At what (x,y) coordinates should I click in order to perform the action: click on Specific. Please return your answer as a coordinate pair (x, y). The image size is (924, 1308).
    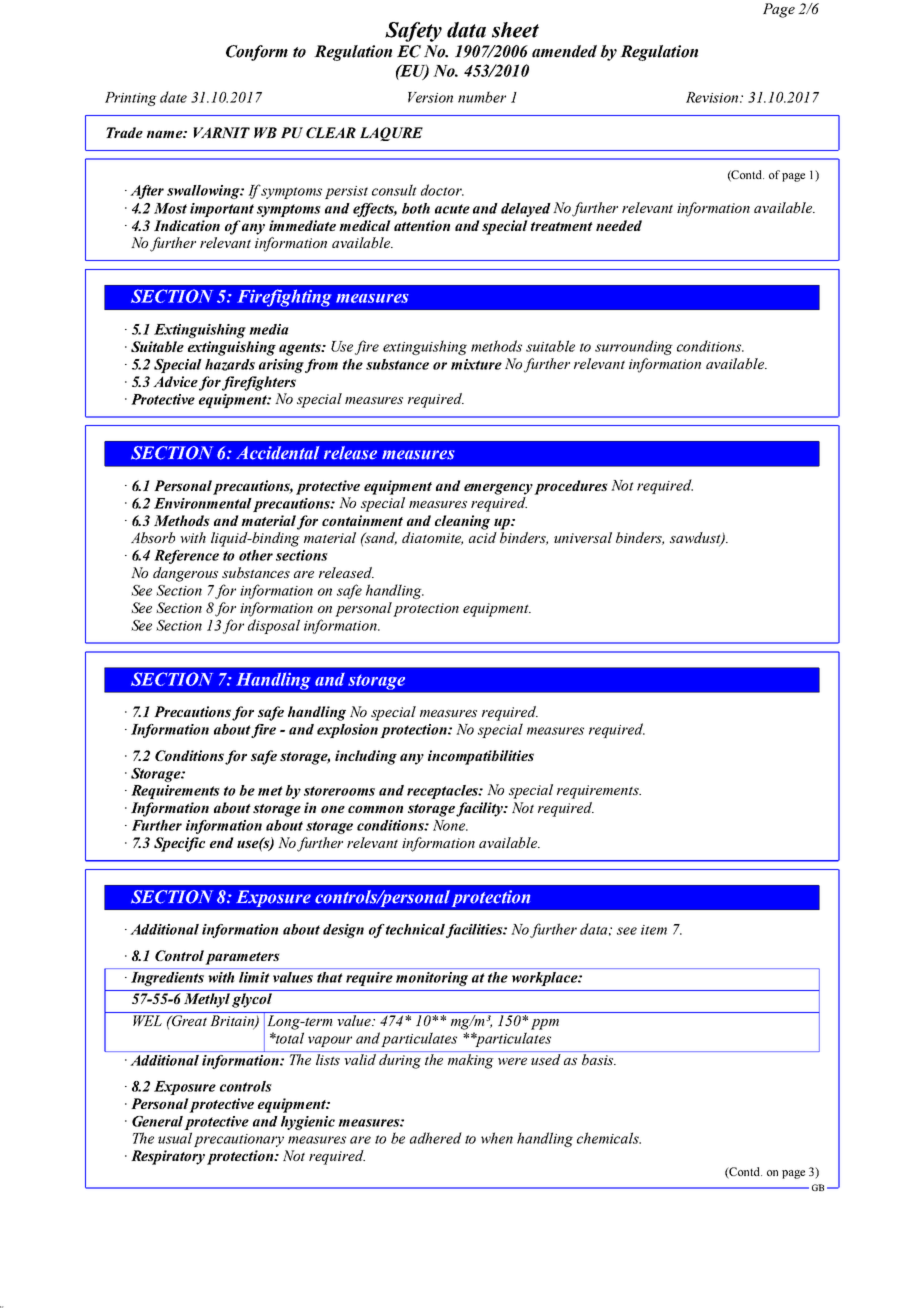
    Looking at the image, I should click on (179, 844).
